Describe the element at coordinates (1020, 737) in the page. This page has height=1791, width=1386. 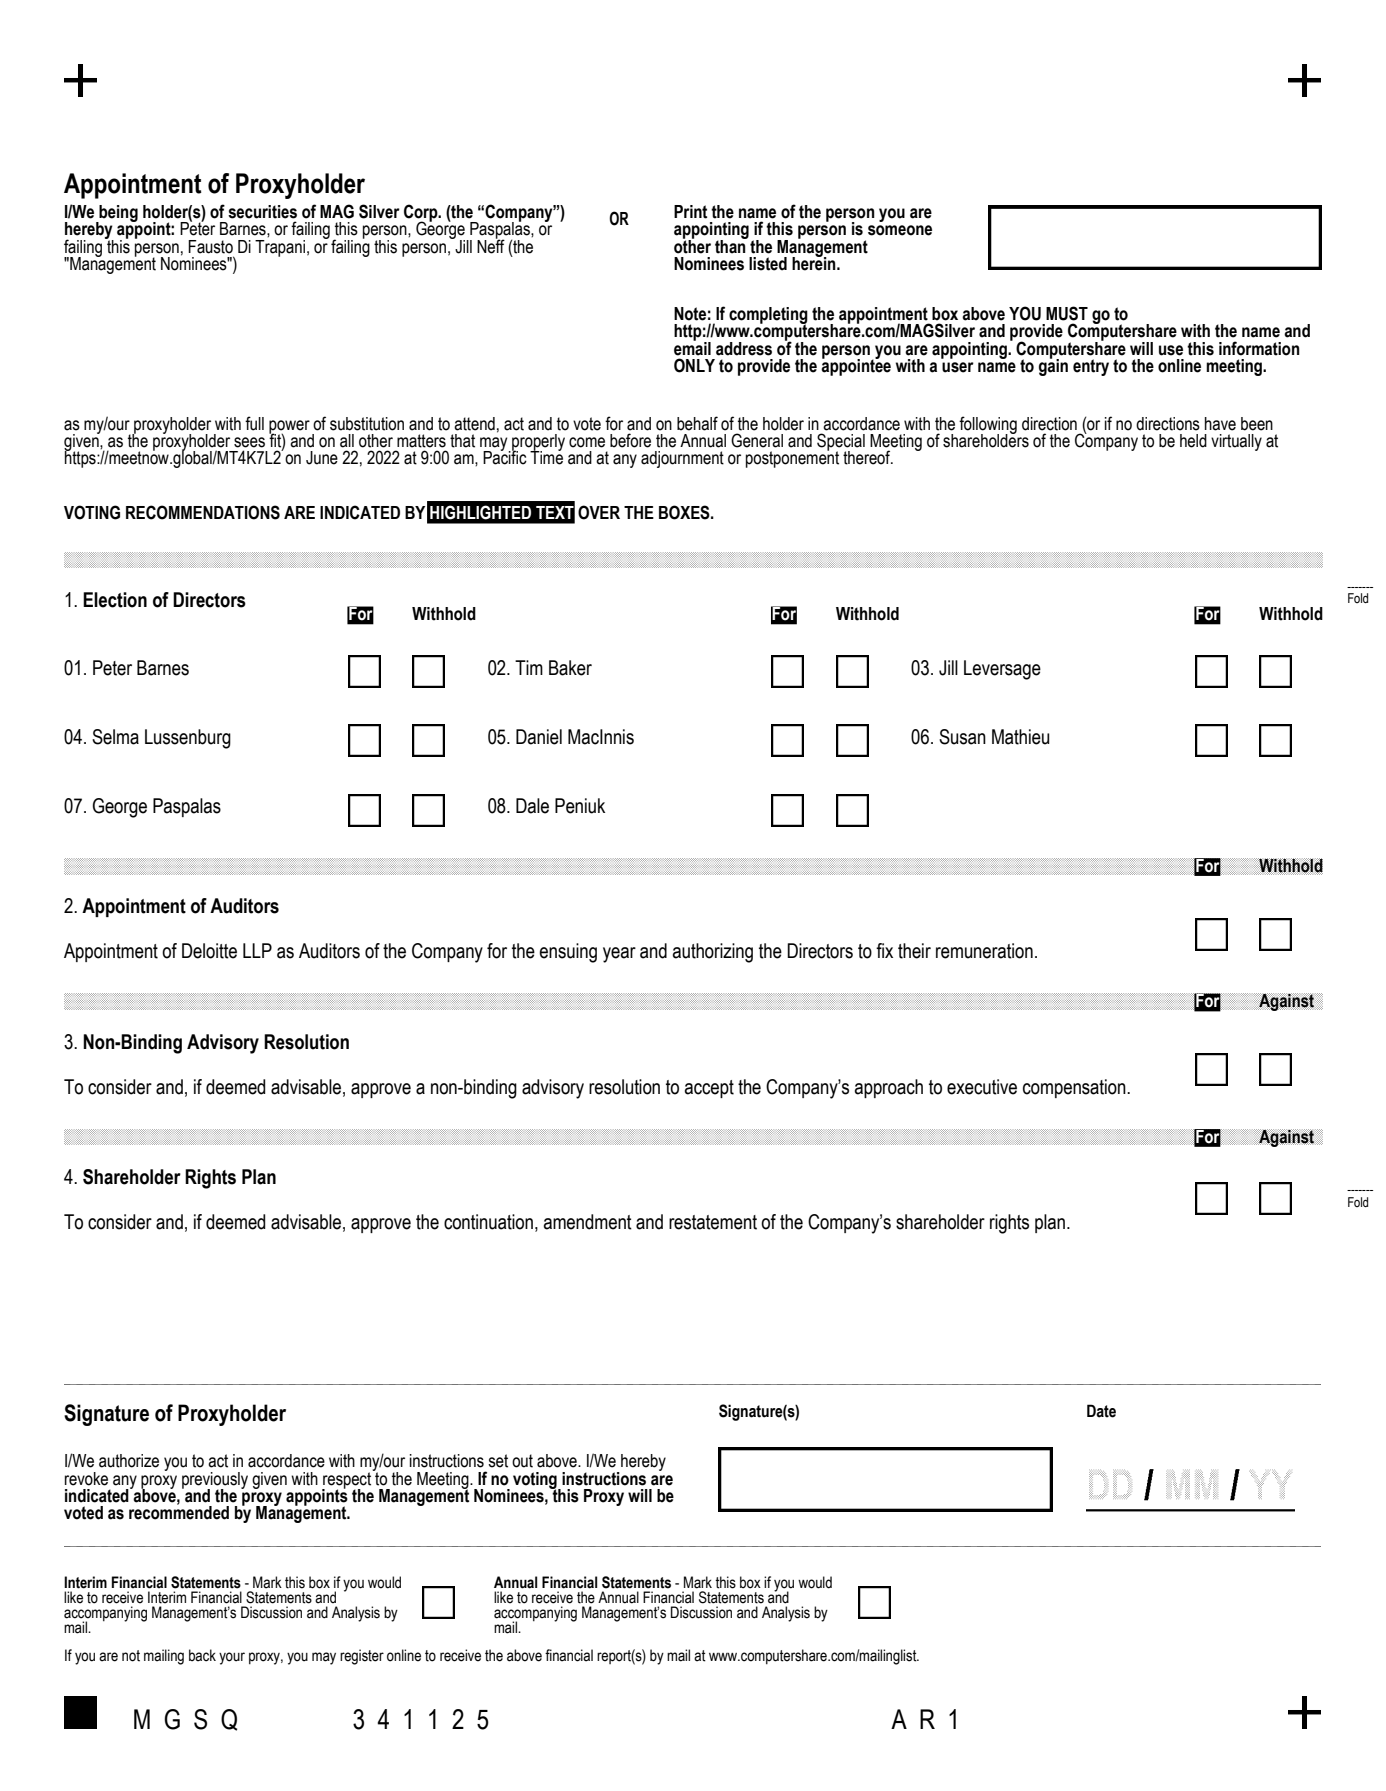
I see `Mathieu` at that location.
